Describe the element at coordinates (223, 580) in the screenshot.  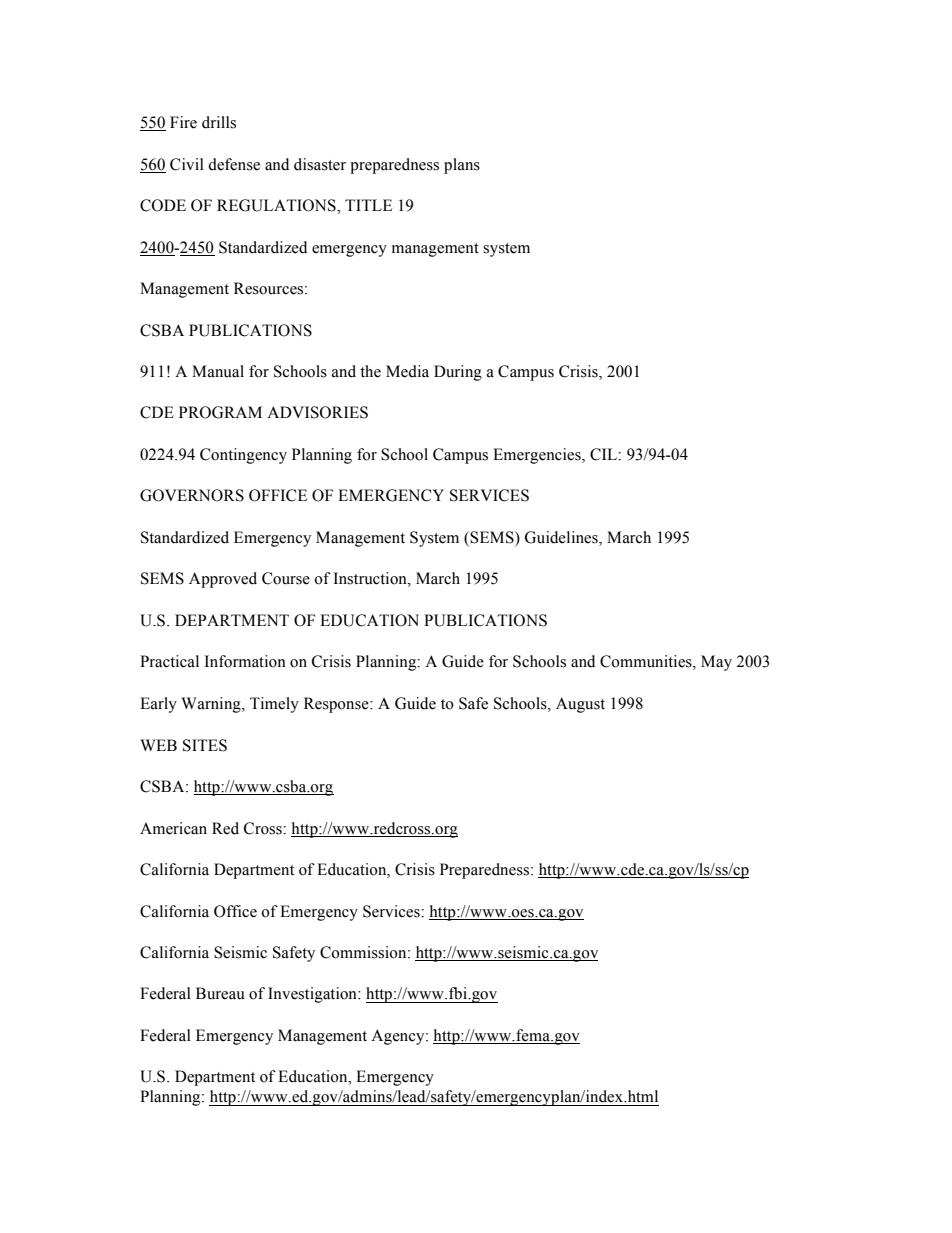
I see `Approved` at that location.
